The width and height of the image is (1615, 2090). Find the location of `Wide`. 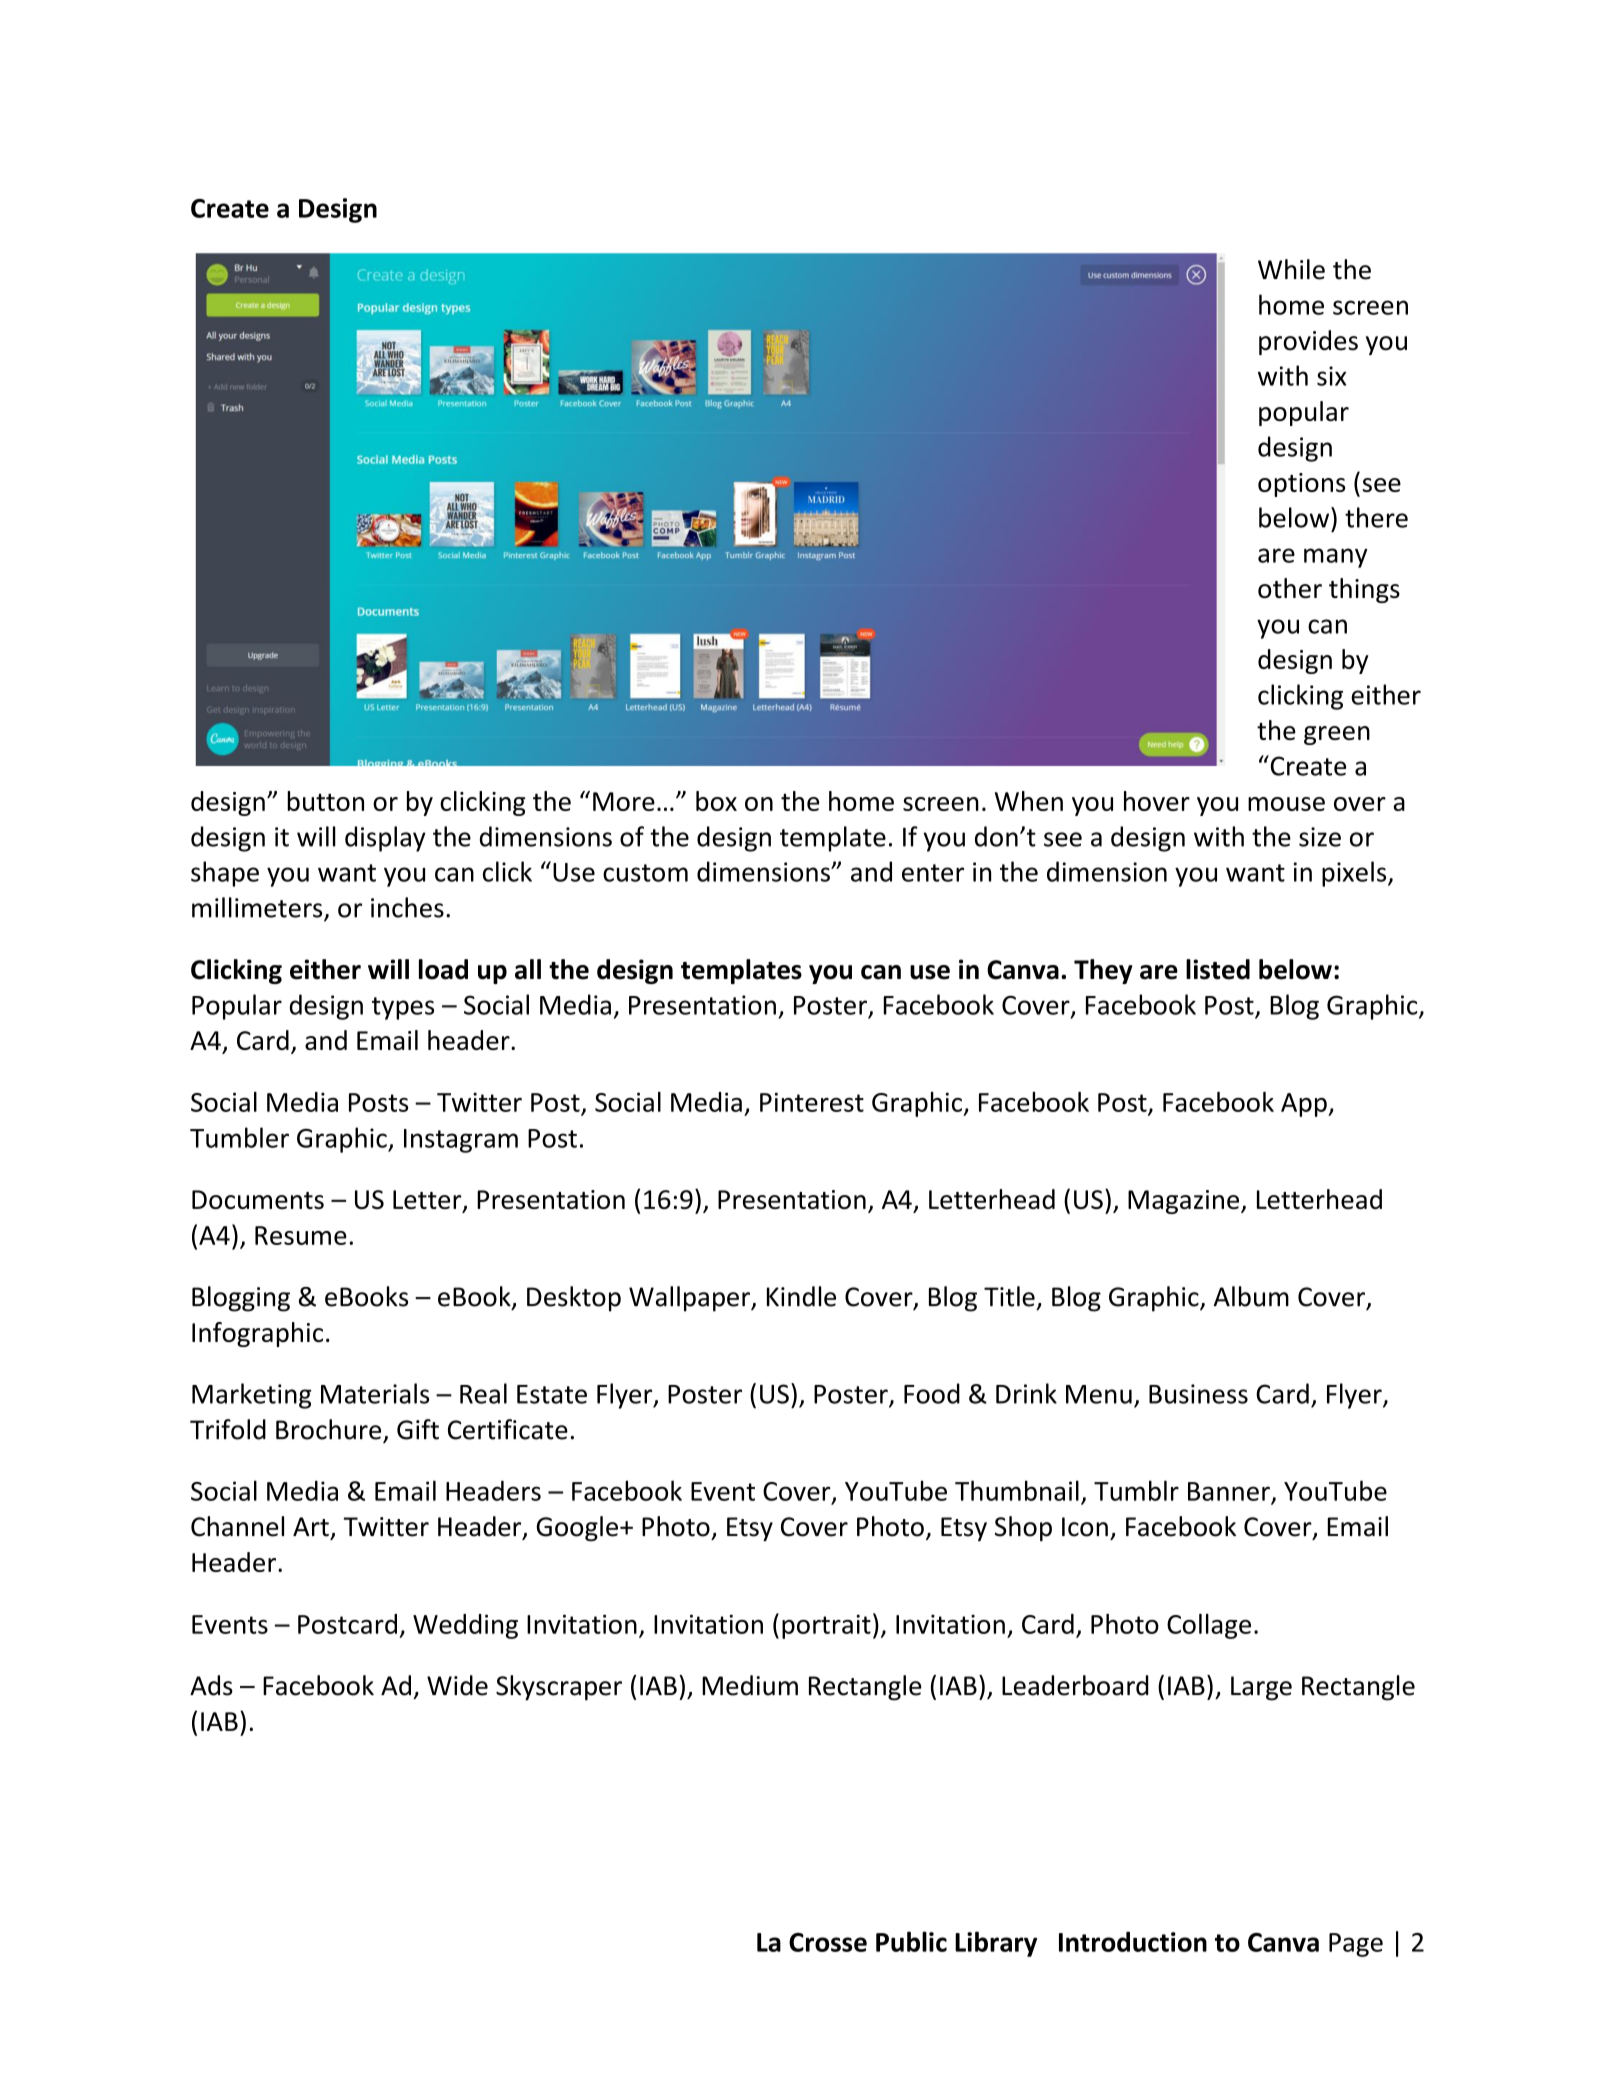

Wide is located at coordinates (457, 1685).
